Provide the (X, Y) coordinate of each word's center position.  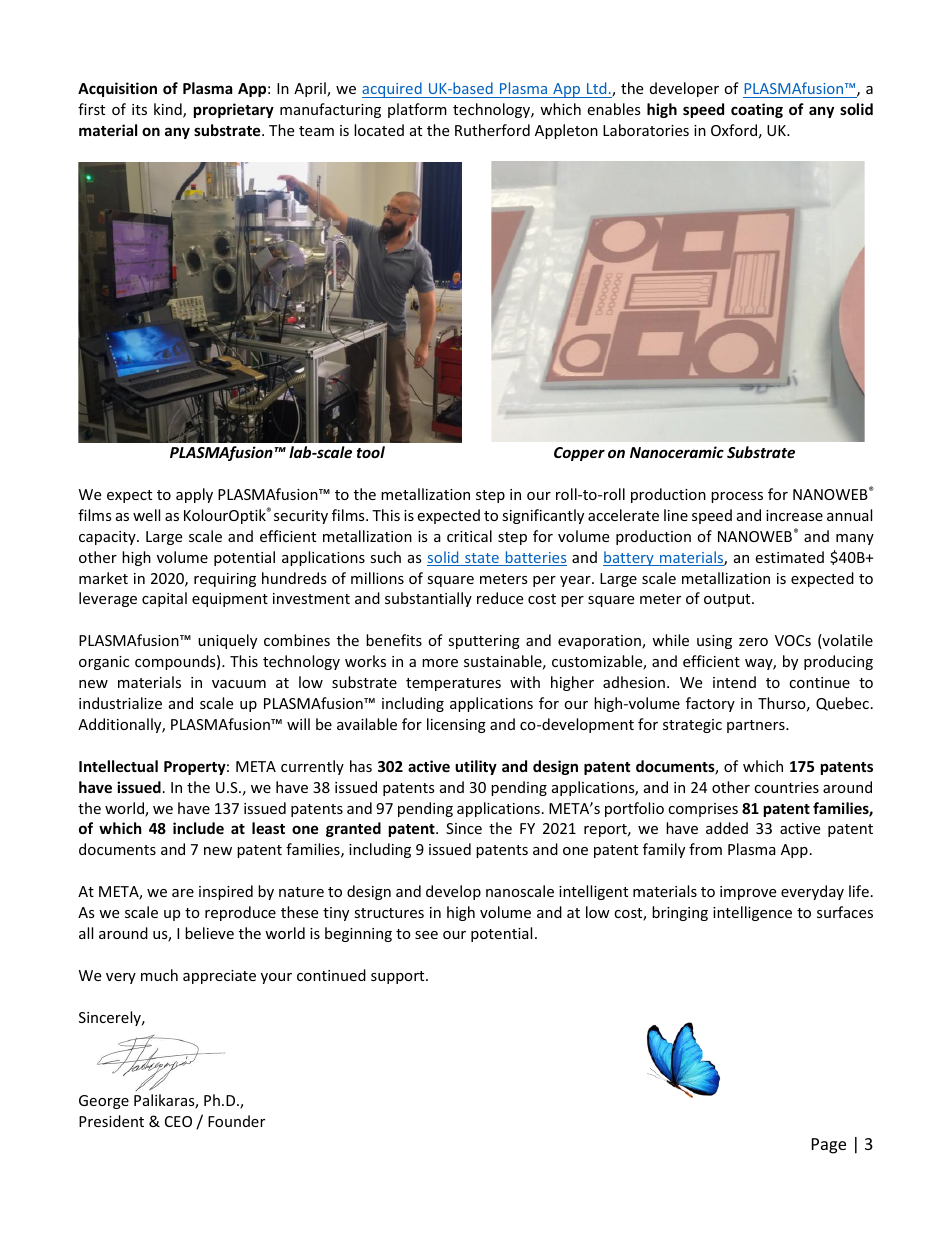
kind (169, 110)
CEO (178, 1121)
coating (757, 110)
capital (164, 599)
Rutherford (492, 130)
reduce (500, 598)
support (399, 977)
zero (753, 642)
